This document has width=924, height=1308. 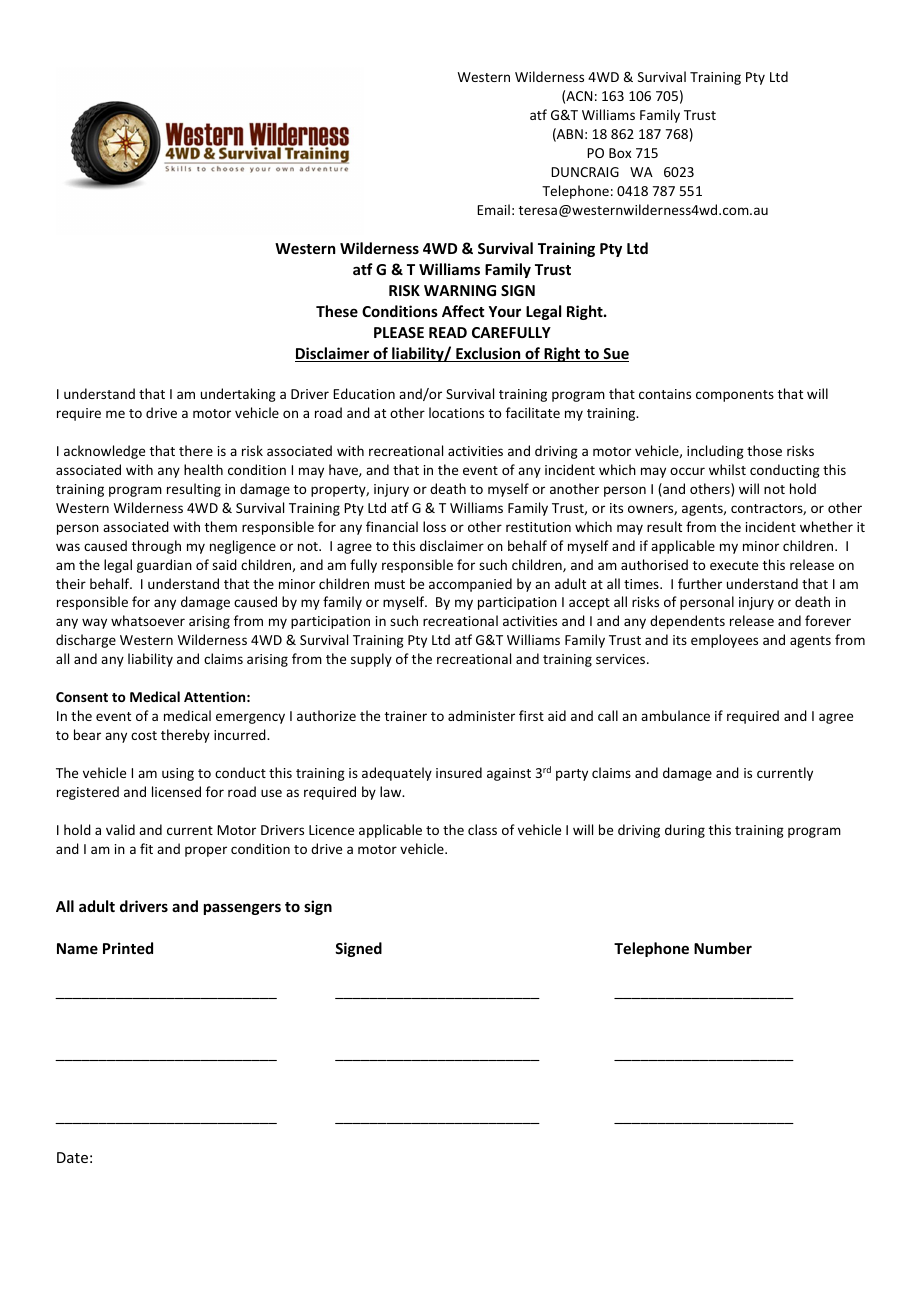 What do you see at coordinates (675, 715) in the document?
I see `ambulance` at bounding box center [675, 715].
